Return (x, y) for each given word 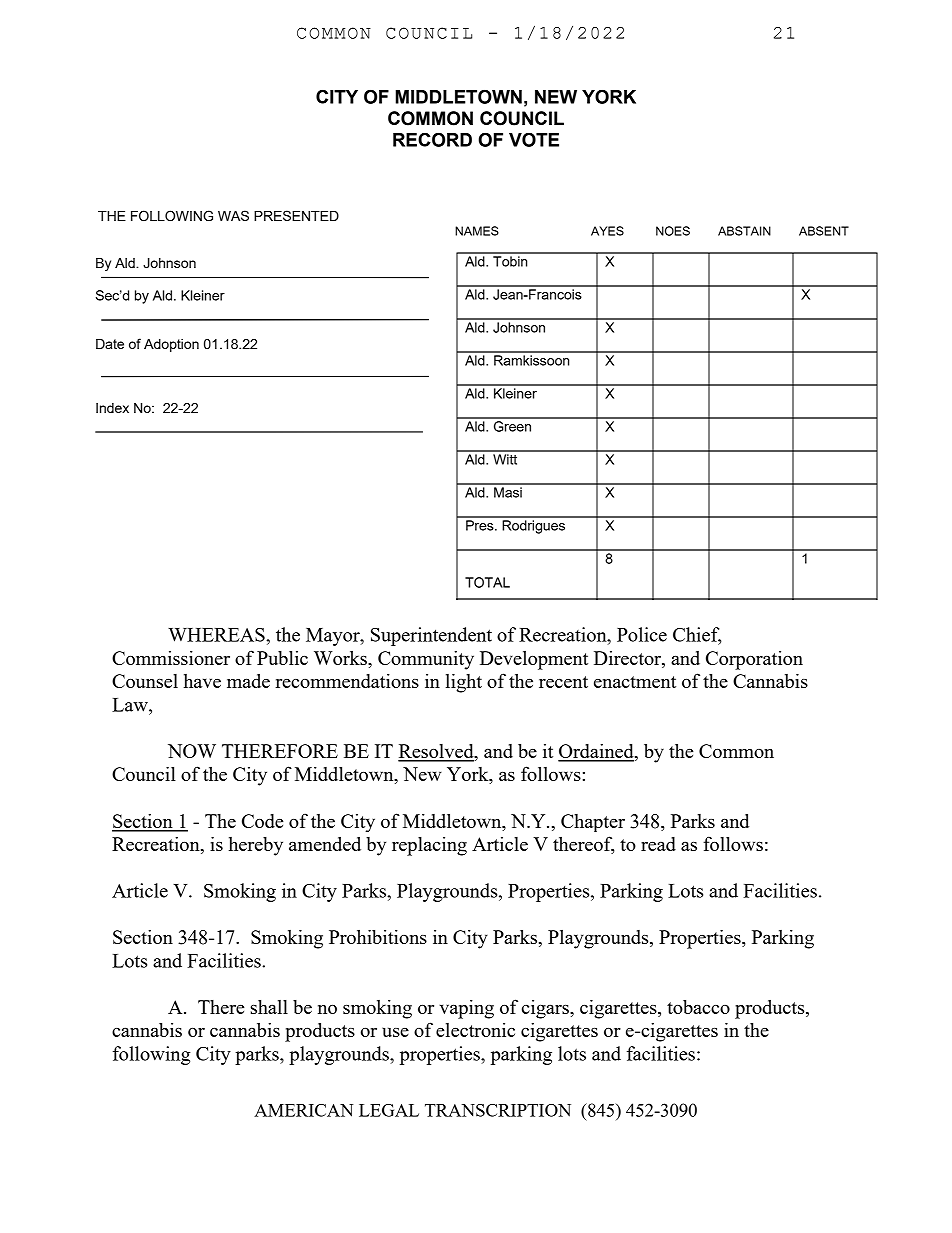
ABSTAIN (744, 231)
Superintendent (431, 636)
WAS (233, 215)
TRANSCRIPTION (498, 1110)
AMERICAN (303, 1110)
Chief (697, 635)
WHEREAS (217, 635)
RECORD (432, 139)
